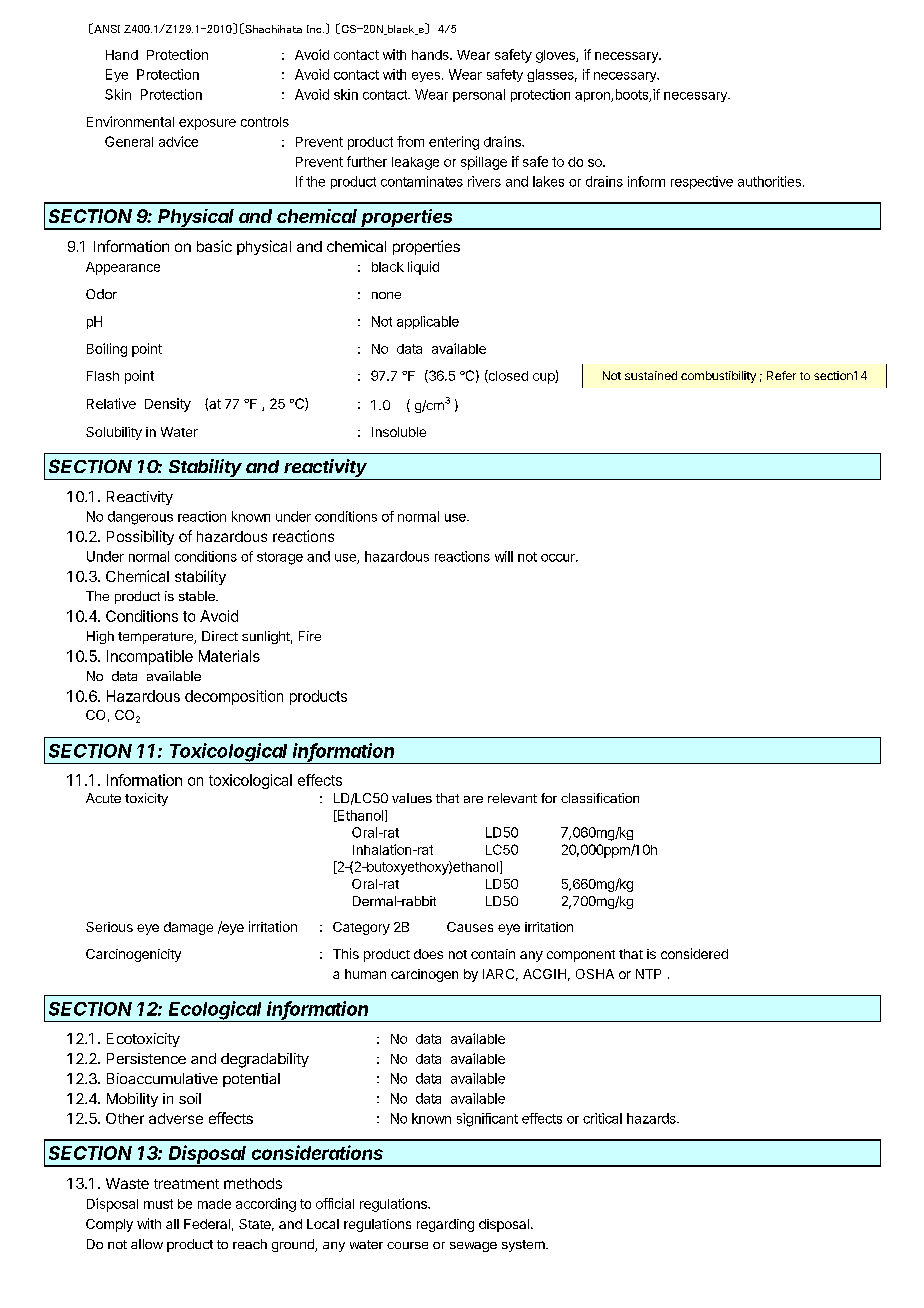 The height and width of the document is (1308, 924). What do you see at coordinates (156, 638) in the document?
I see `temperature` at bounding box center [156, 638].
